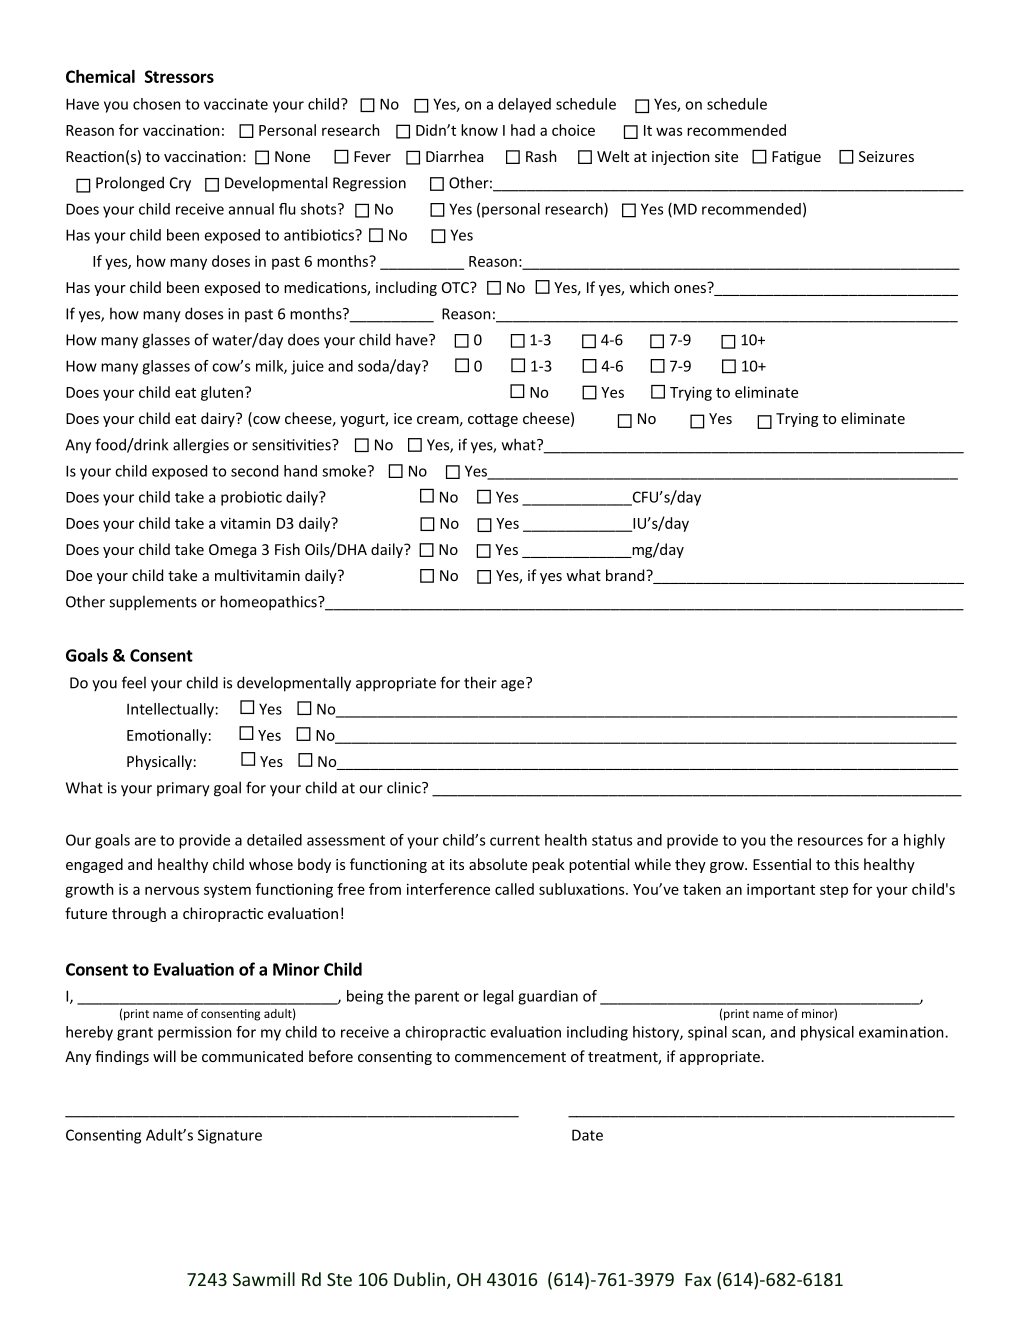 This screenshot has width=1033, height=1336. What do you see at coordinates (498, 997) in the screenshot?
I see `legal` at bounding box center [498, 997].
